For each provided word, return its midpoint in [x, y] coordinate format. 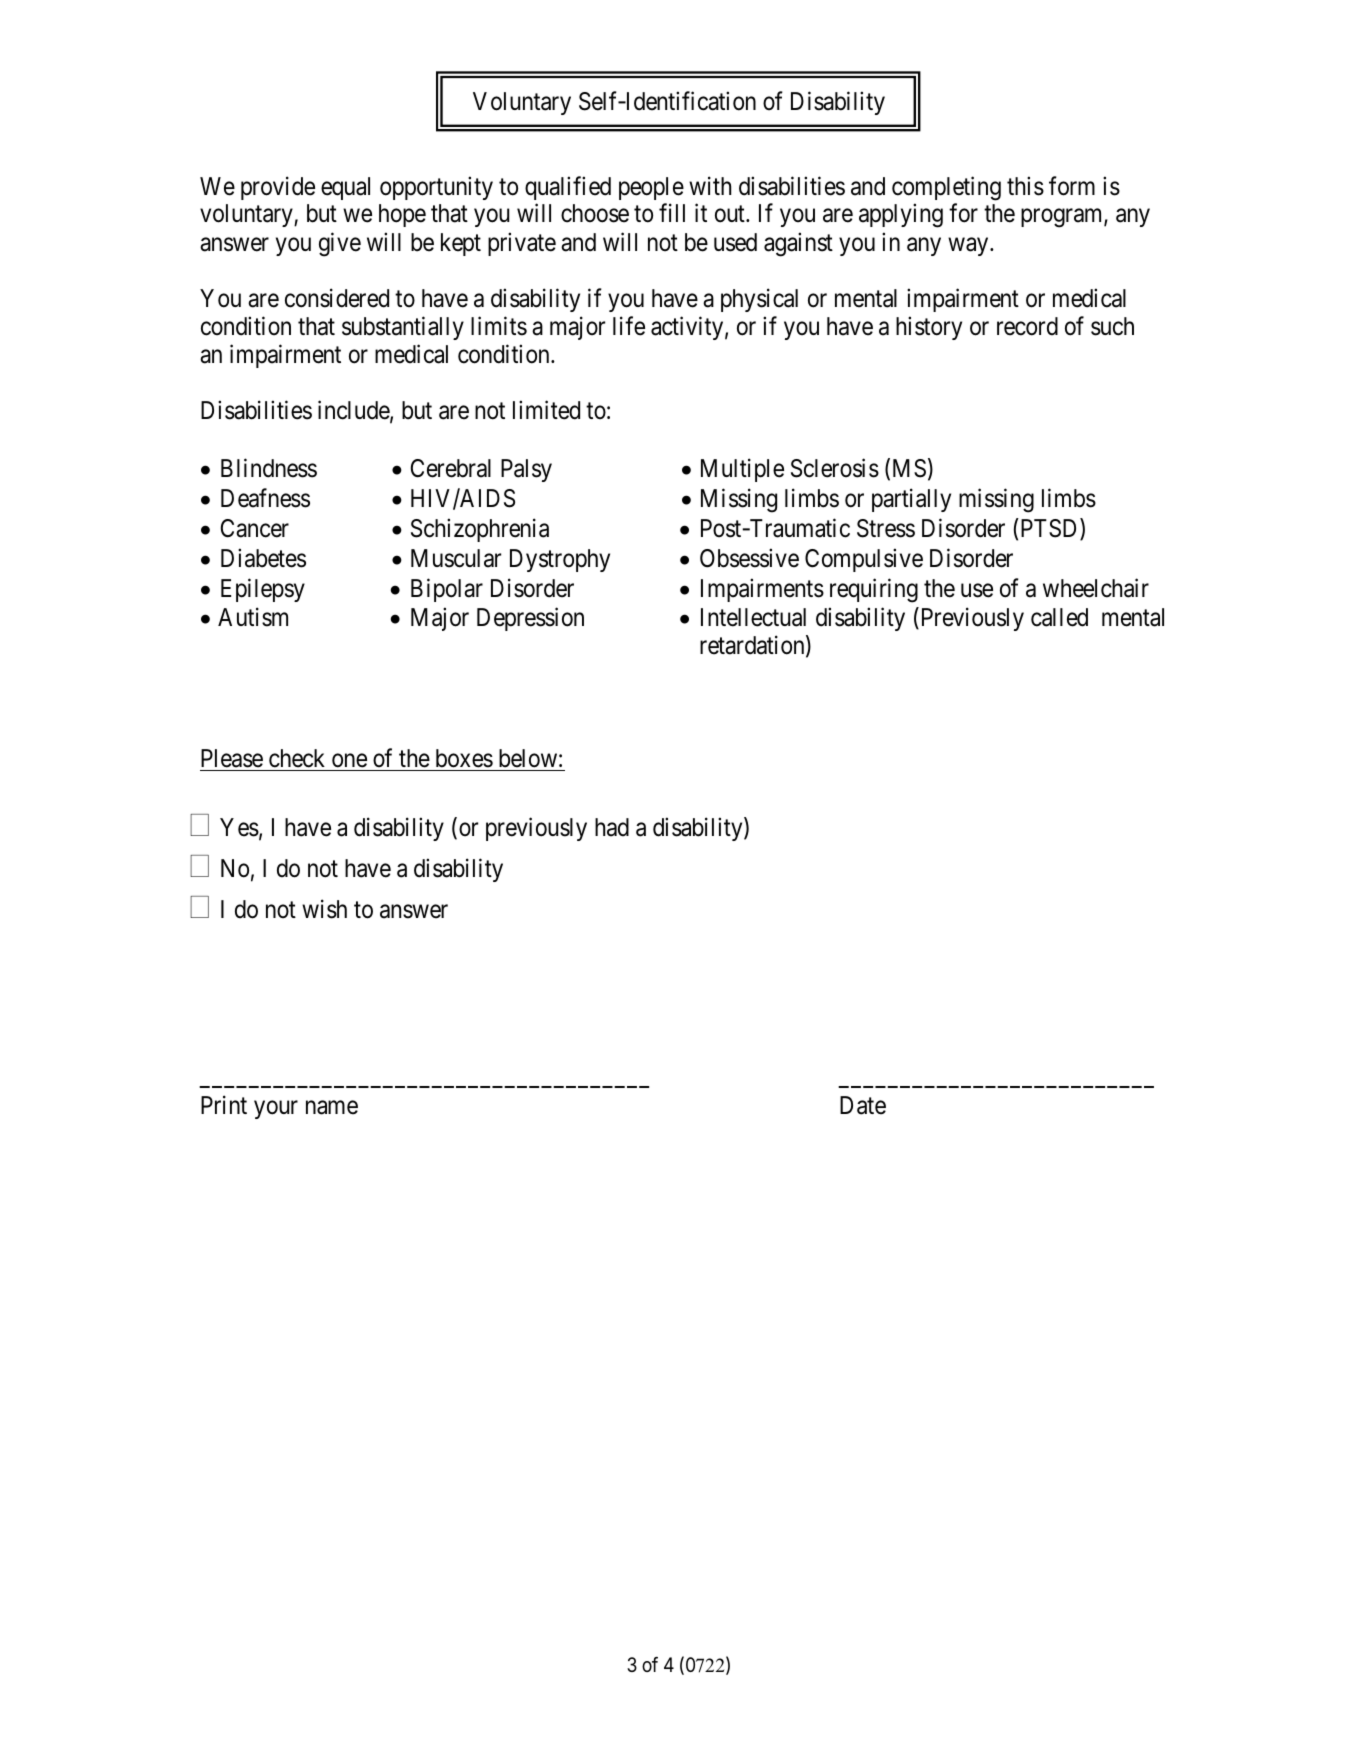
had [612, 827]
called [1059, 617]
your [276, 1110]
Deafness [265, 498]
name [332, 1108]
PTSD [1049, 529]
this [1025, 186]
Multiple [742, 470]
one [349, 760]
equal [345, 188]
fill [672, 213]
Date [863, 1105]
